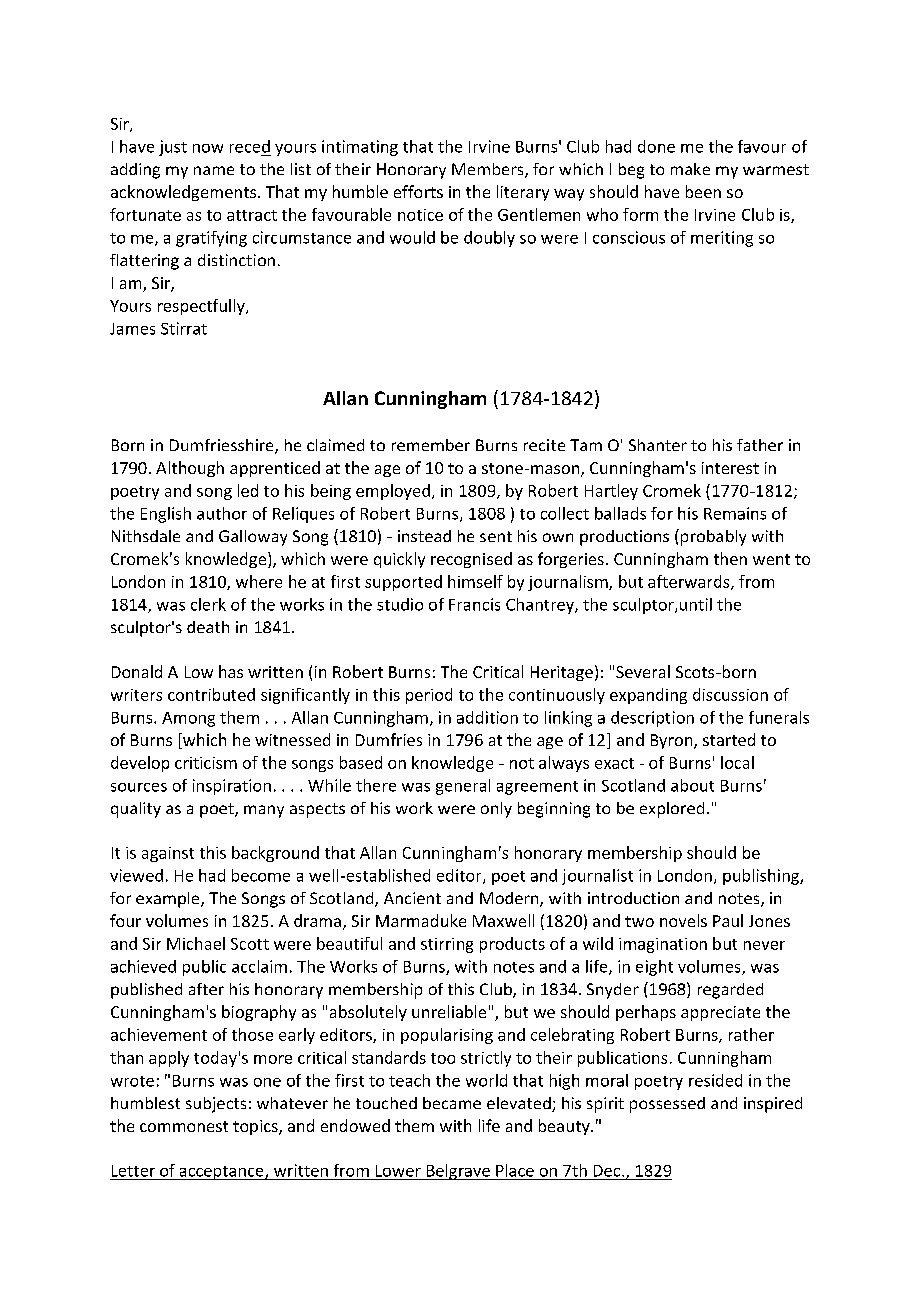 Image resolution: width=924 pixels, height=1308 pixels. I want to click on commonest, so click(184, 1126).
